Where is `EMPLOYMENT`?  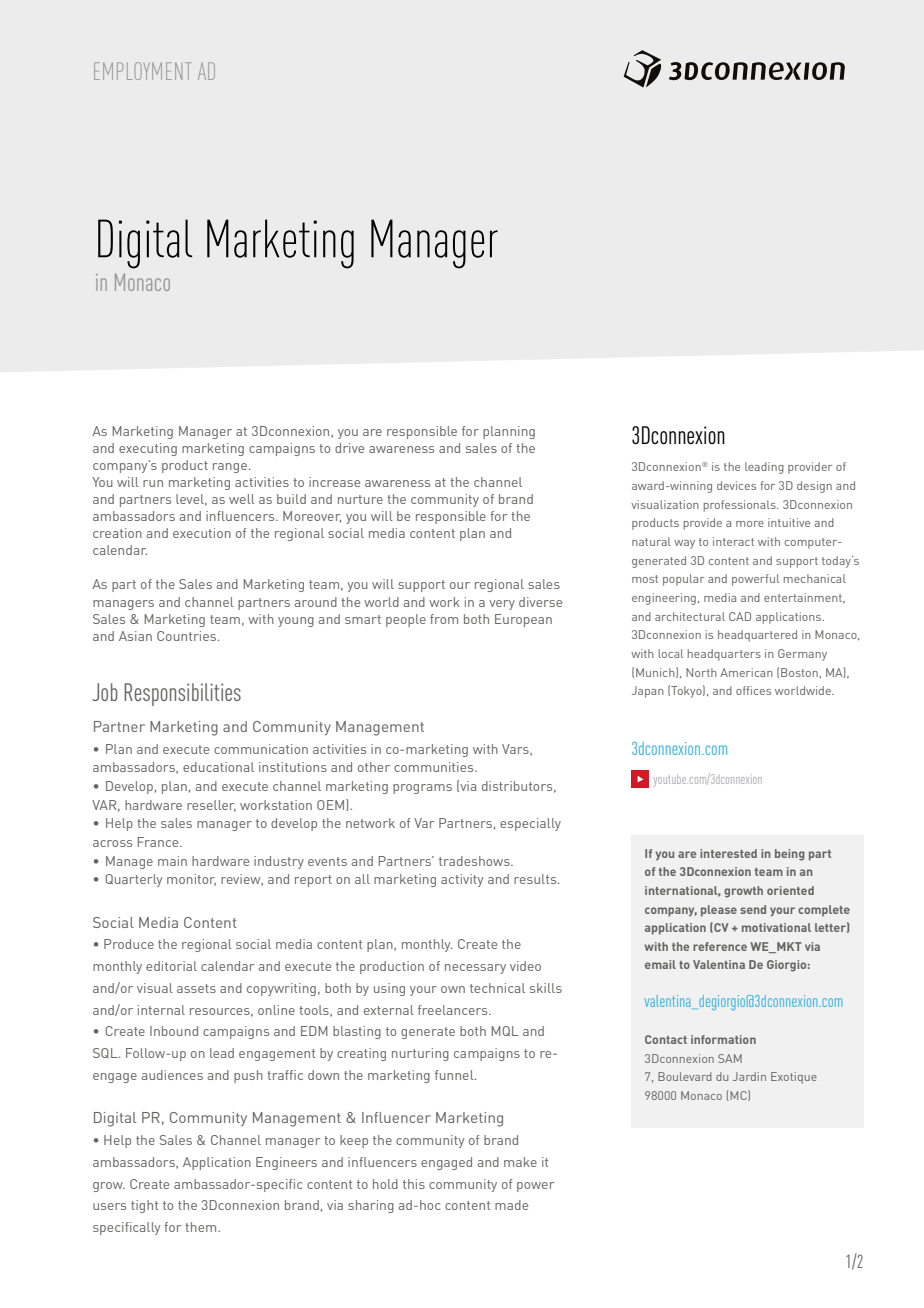 EMPLOYMENT is located at coordinates (142, 71).
